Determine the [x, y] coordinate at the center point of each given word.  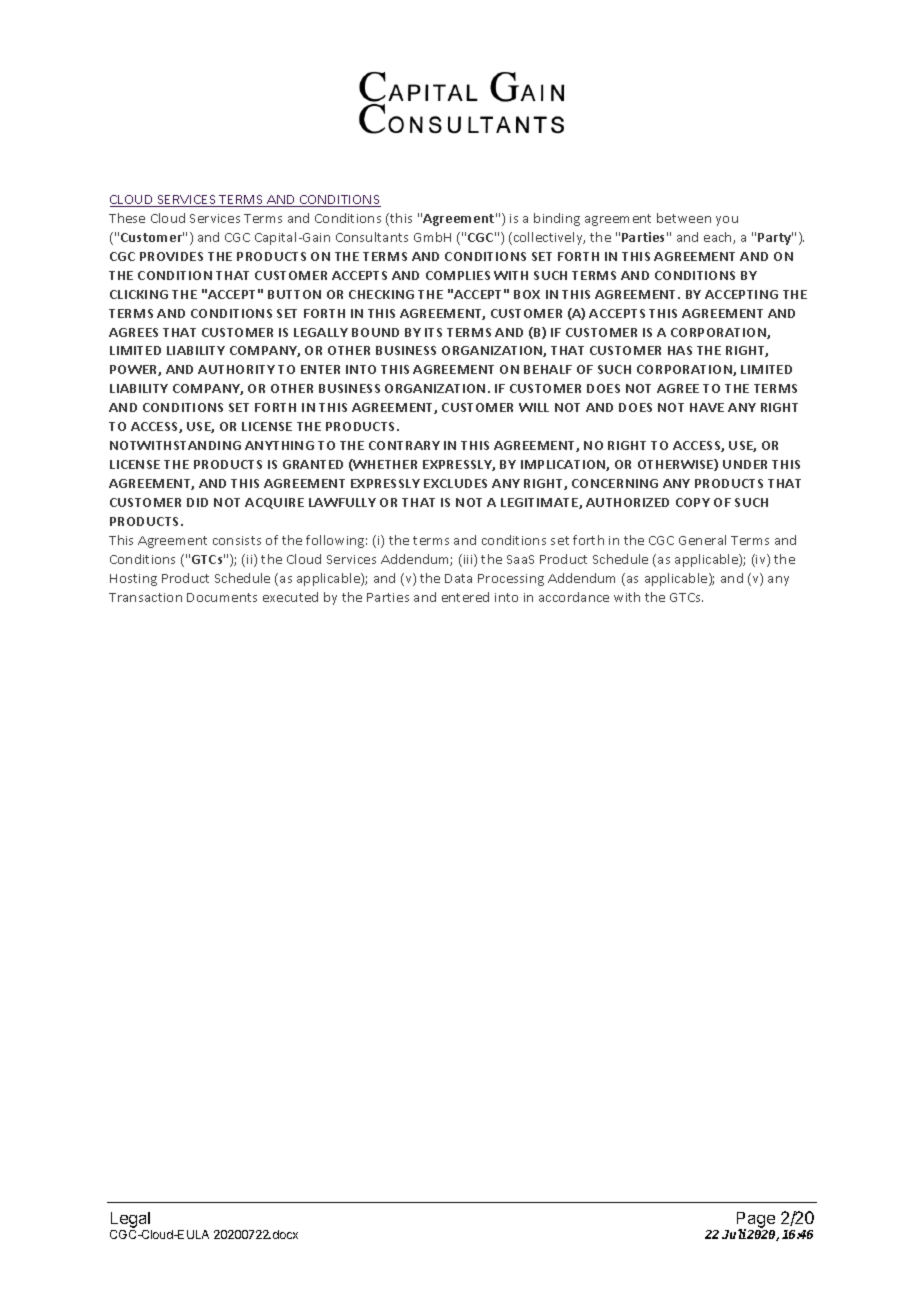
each [719, 238]
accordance [574, 597]
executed [290, 597]
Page [756, 1221]
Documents [222, 597]
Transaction [145, 597]
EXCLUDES [455, 483]
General [702, 540]
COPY [693, 502]
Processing [511, 580]
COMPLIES [458, 275]
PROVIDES [171, 256]
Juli [734, 1234]
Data [458, 578]
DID [197, 502]
